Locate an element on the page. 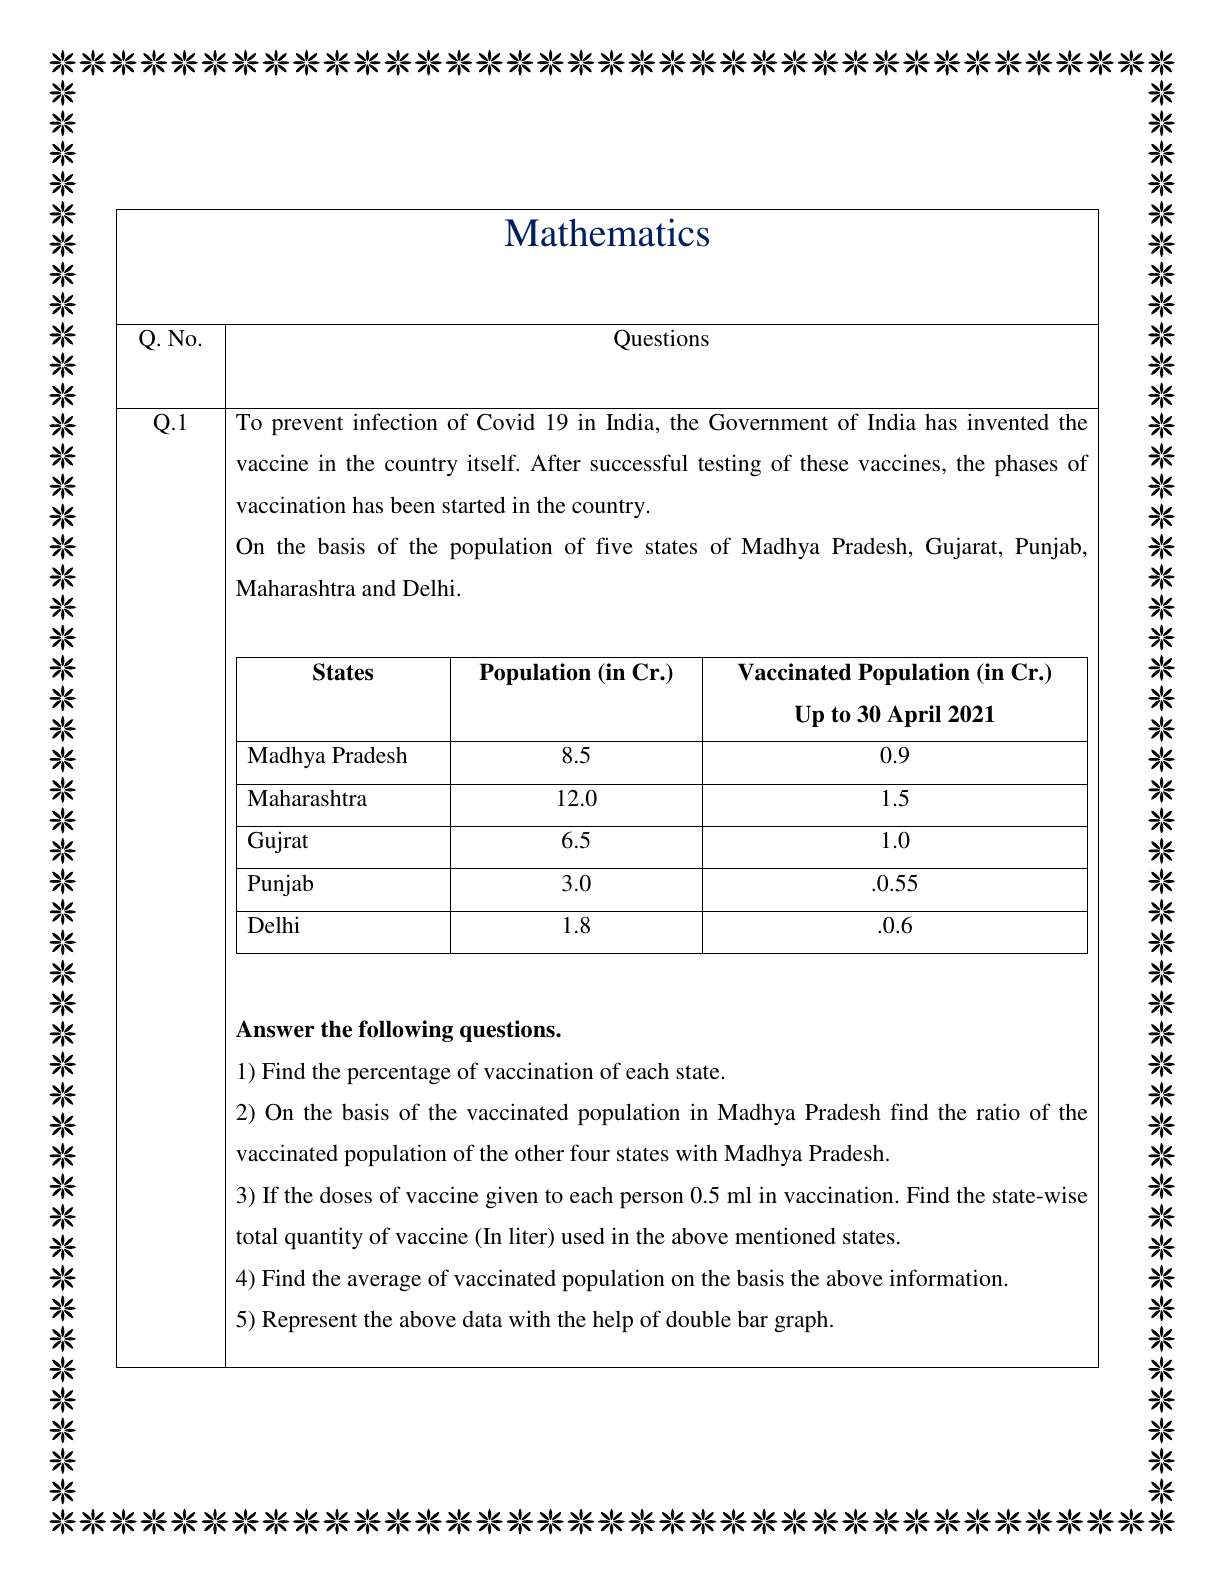  information is located at coordinates (946, 1277).
